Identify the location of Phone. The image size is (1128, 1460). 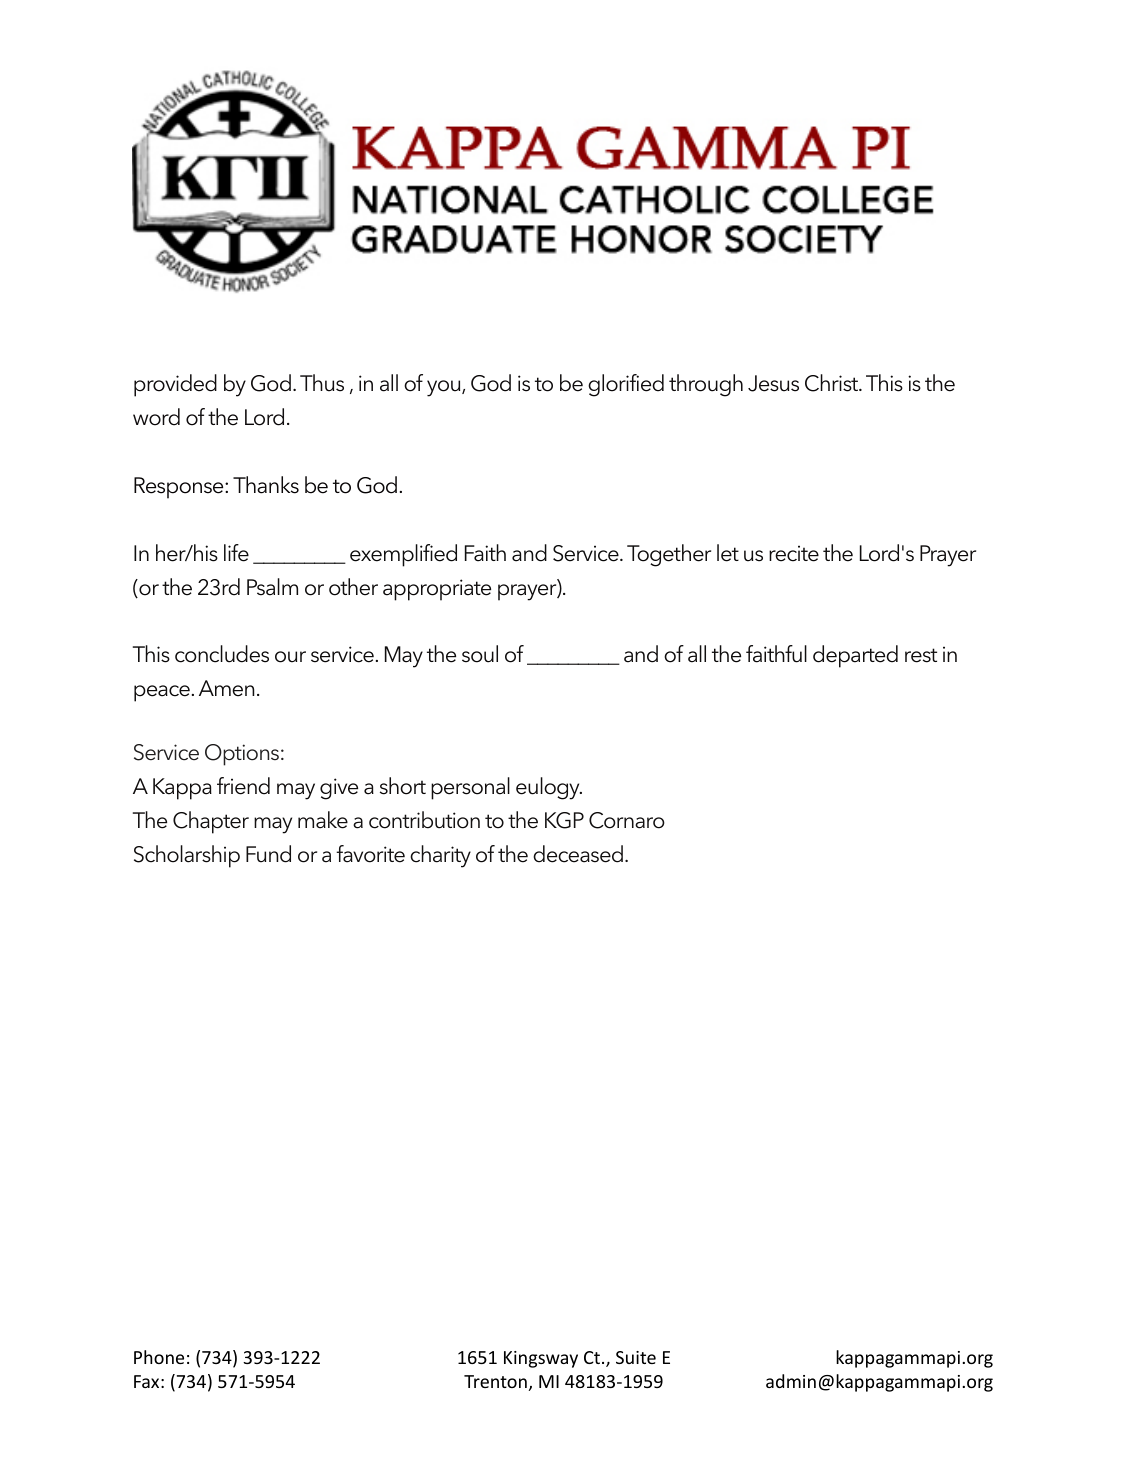
(159, 1357).
